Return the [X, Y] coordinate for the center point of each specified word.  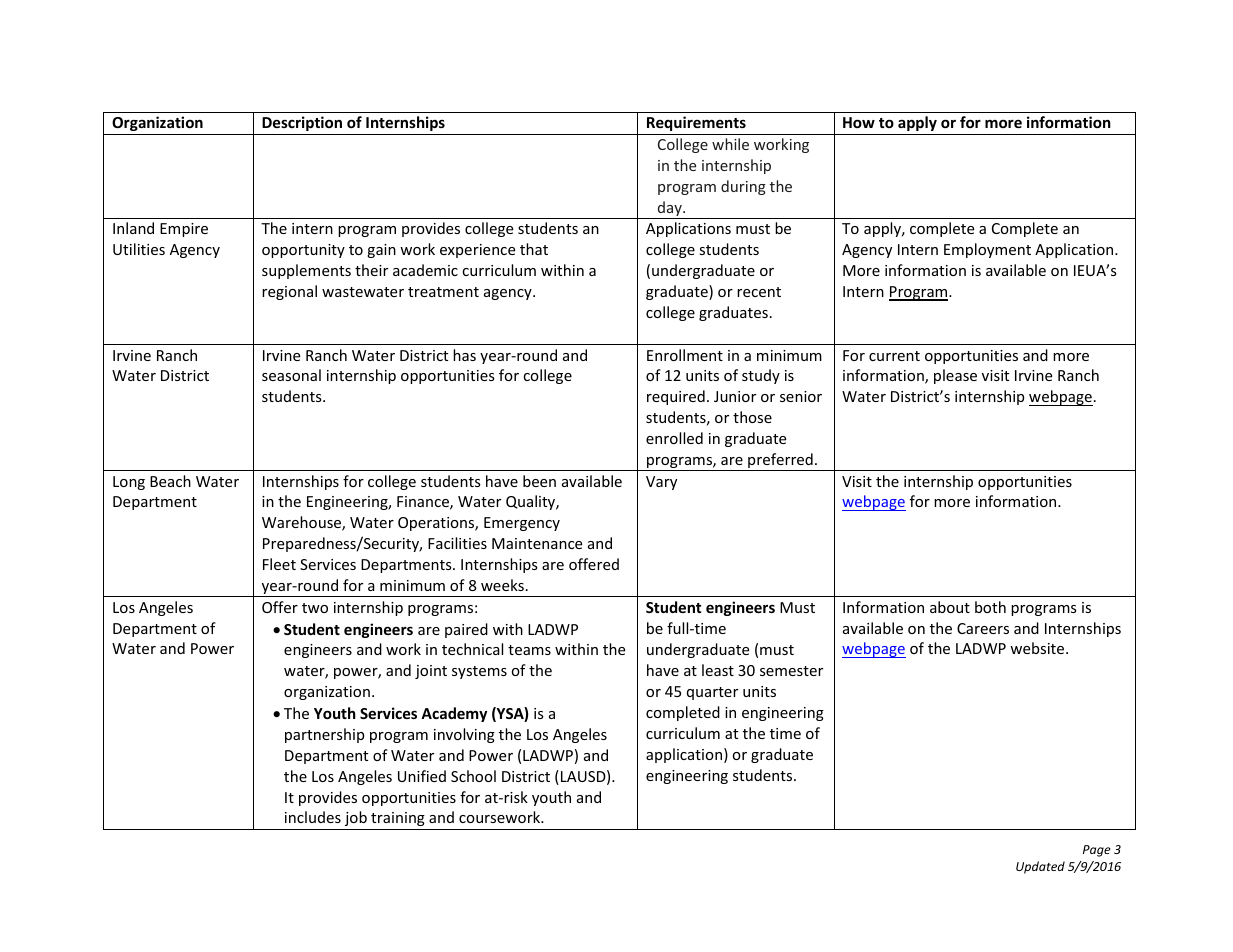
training [398, 819]
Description [302, 123]
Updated [1040, 867]
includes [313, 817]
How [859, 122]
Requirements [696, 123]
